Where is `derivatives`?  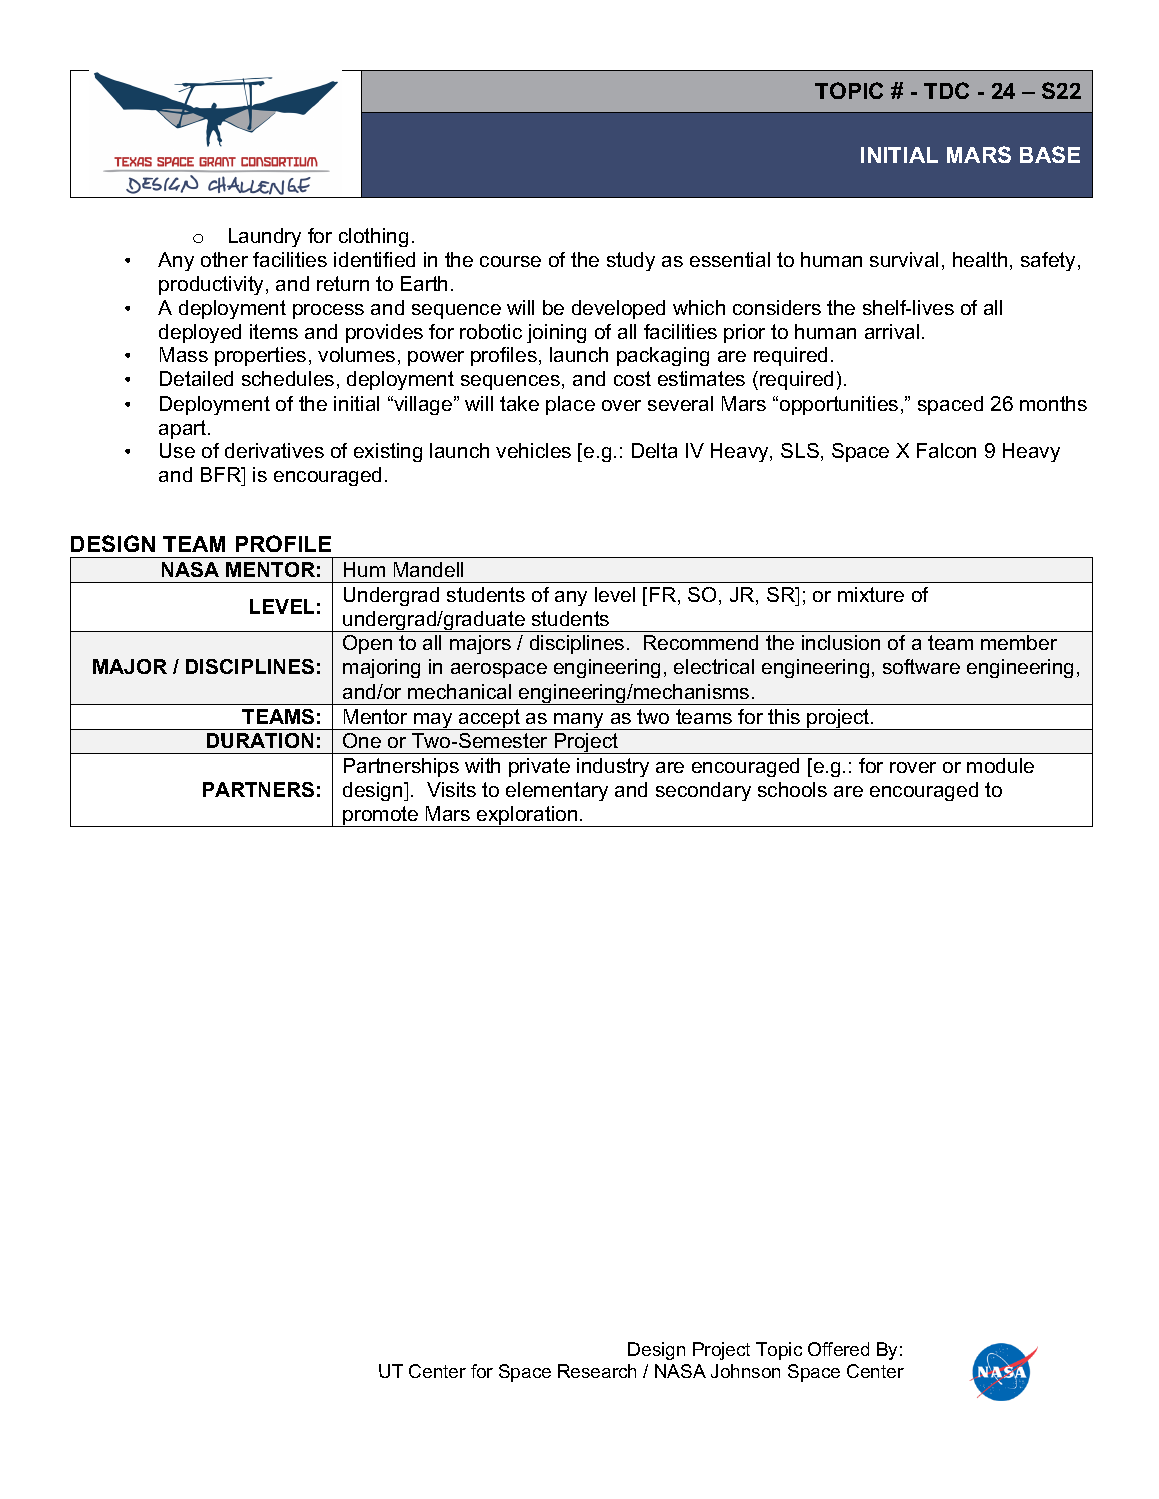 derivatives is located at coordinates (274, 450).
